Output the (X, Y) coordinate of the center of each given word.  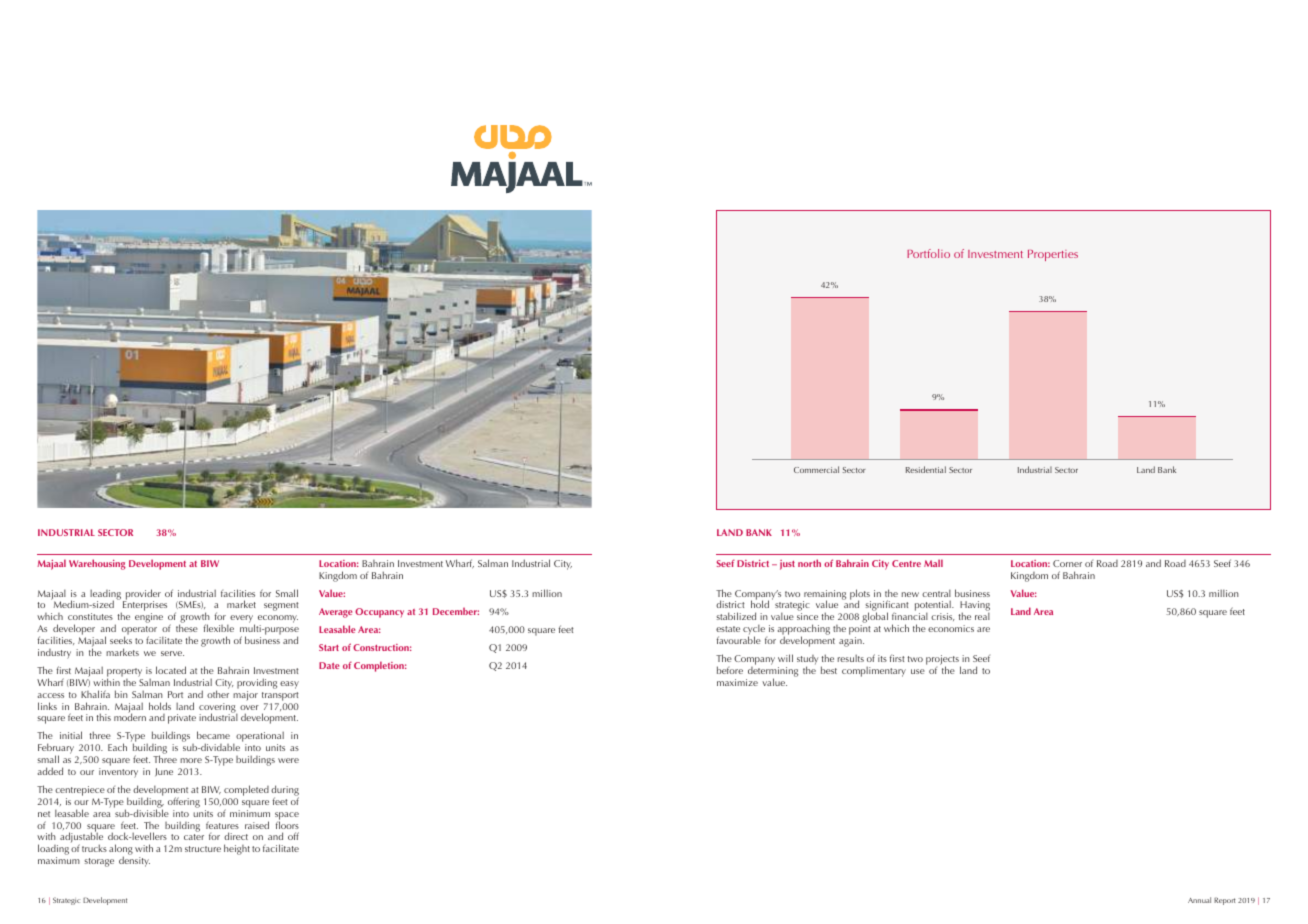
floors (287, 824)
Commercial (816, 469)
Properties (1053, 255)
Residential (926, 469)
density (134, 861)
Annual (1199, 900)
